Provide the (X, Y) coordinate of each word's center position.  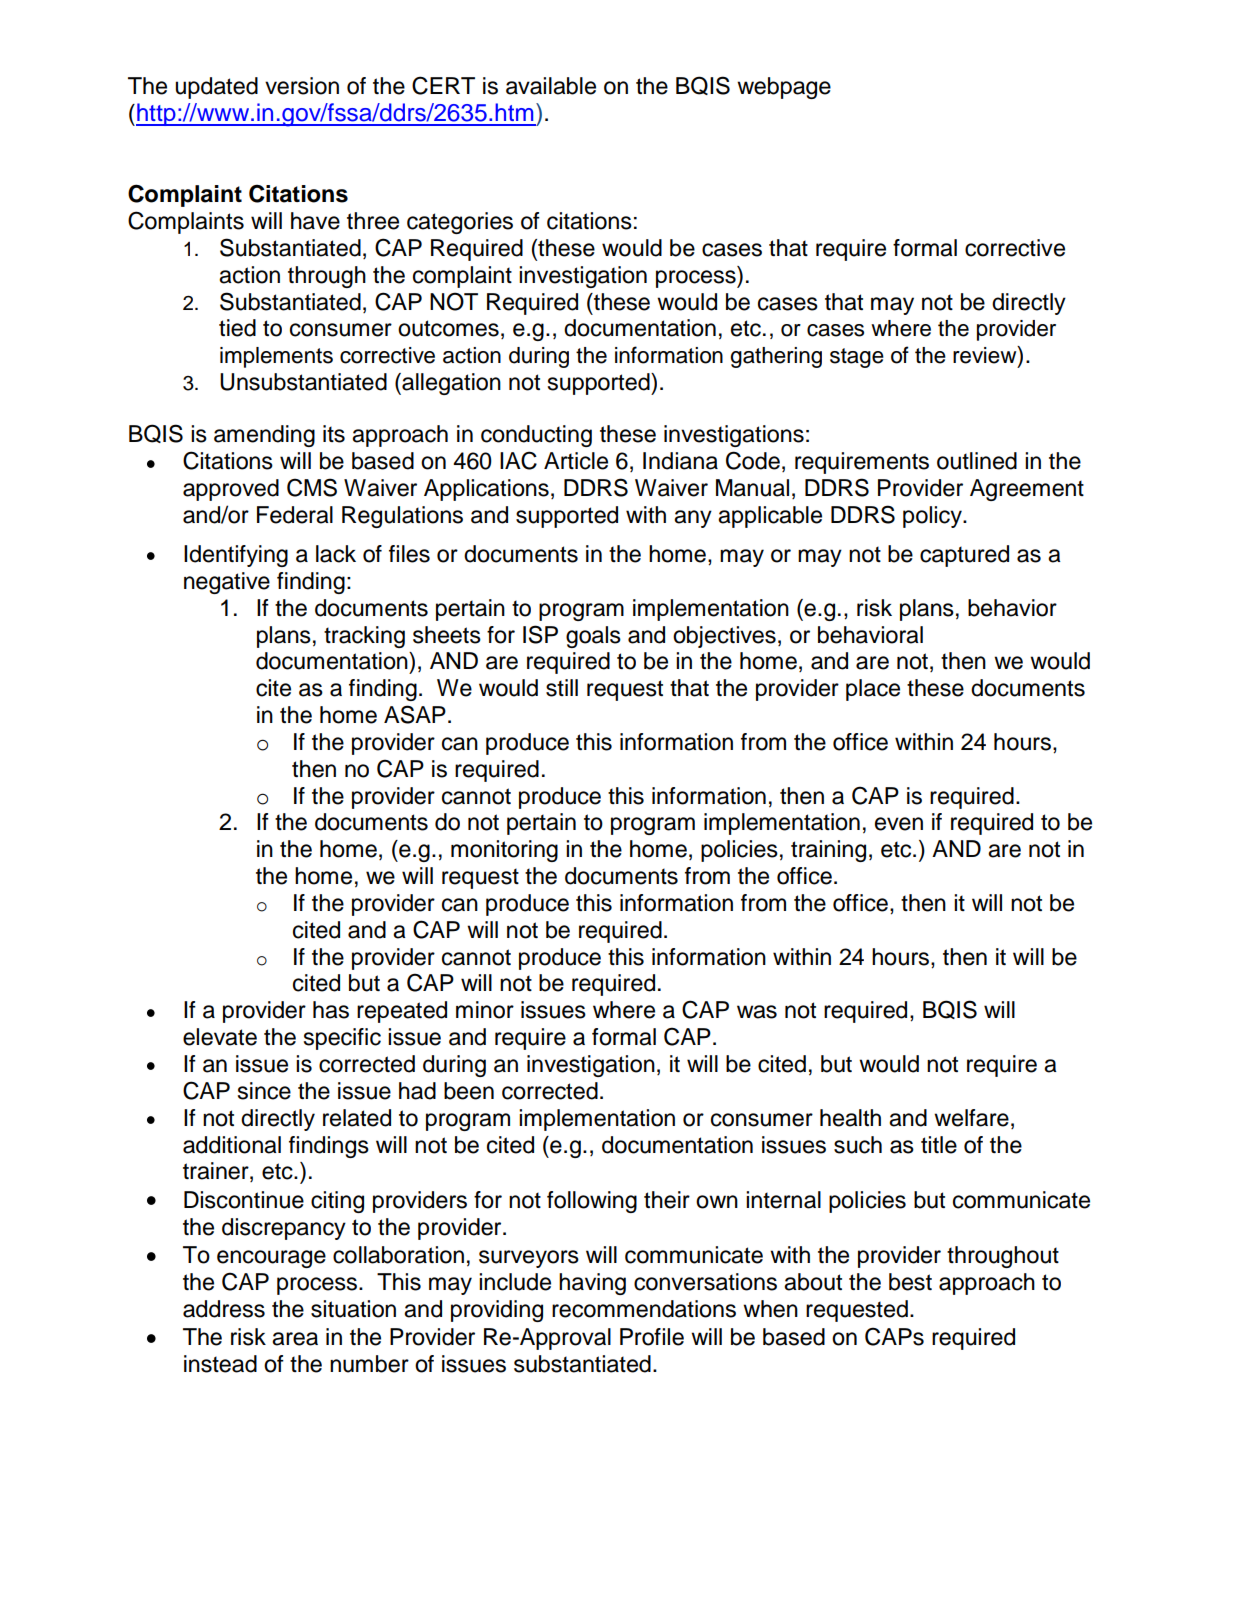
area (295, 1339)
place (873, 690)
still (562, 688)
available (551, 86)
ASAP (415, 714)
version (302, 86)
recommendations (644, 1309)
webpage (784, 88)
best (910, 1282)
